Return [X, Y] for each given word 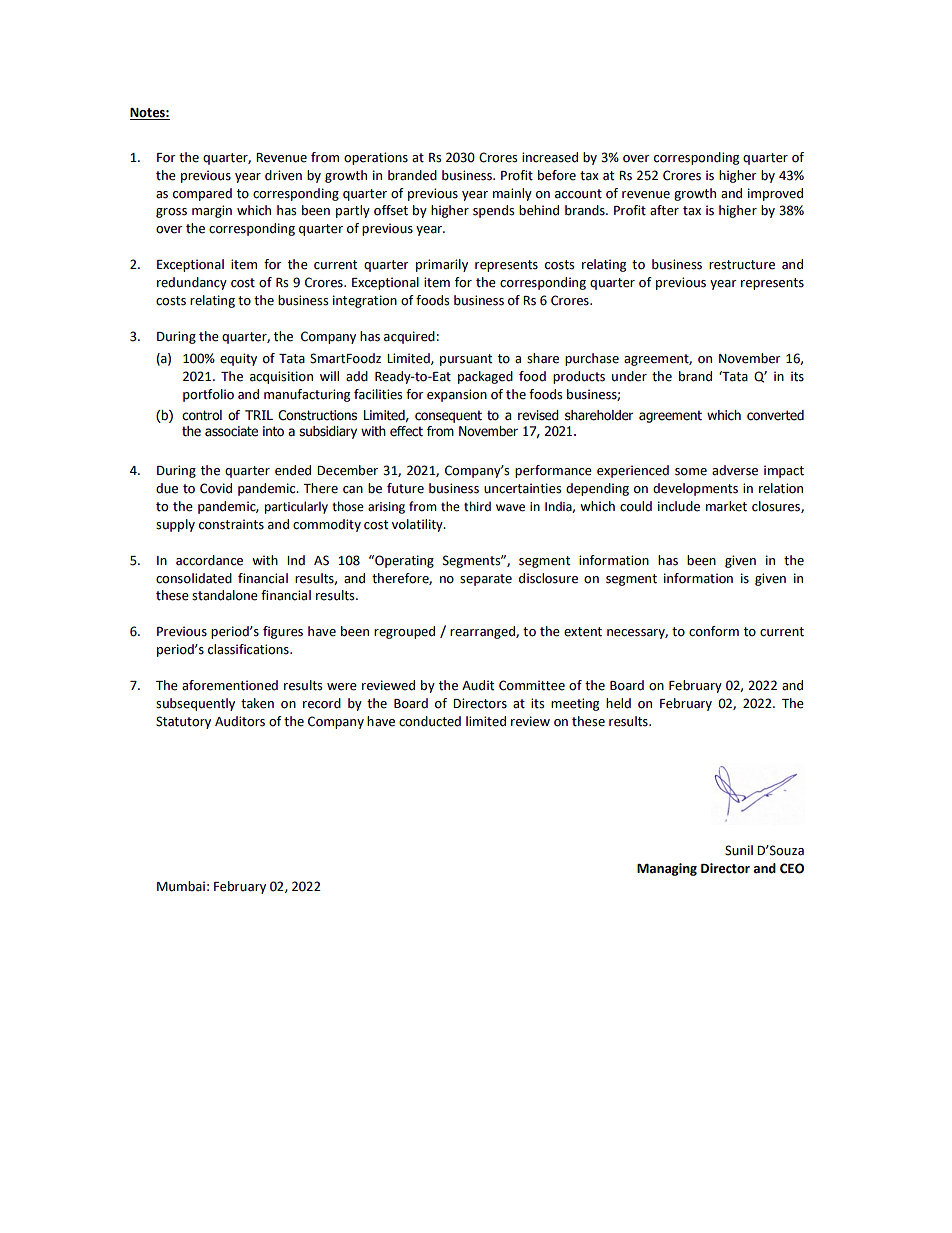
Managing [667, 869]
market [726, 506]
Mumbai [181, 886]
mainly [512, 194]
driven [283, 175]
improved [775, 194]
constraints [231, 524]
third [477, 506]
